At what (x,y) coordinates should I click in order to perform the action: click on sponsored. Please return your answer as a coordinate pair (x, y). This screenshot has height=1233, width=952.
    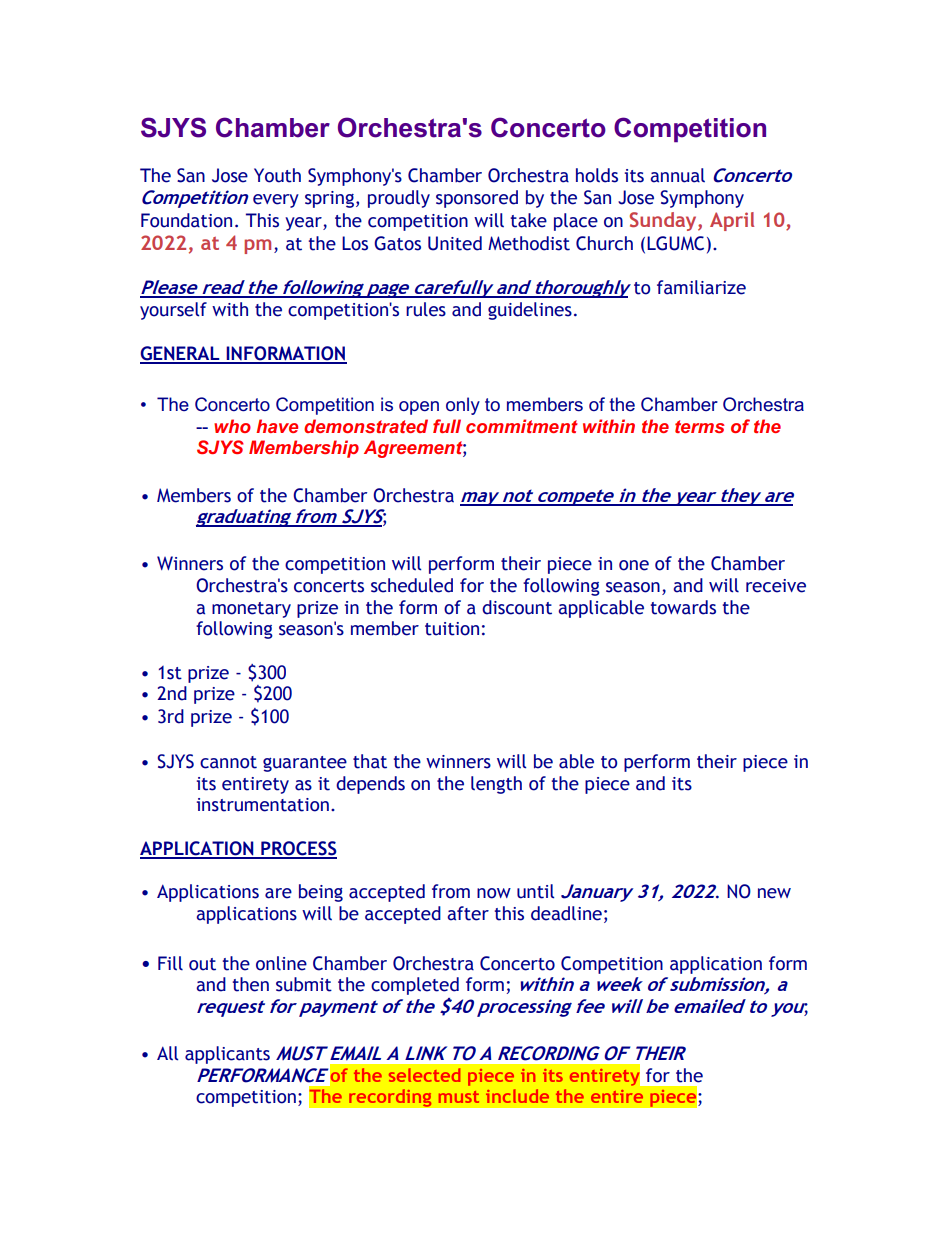
    Looking at the image, I should click on (477, 199).
